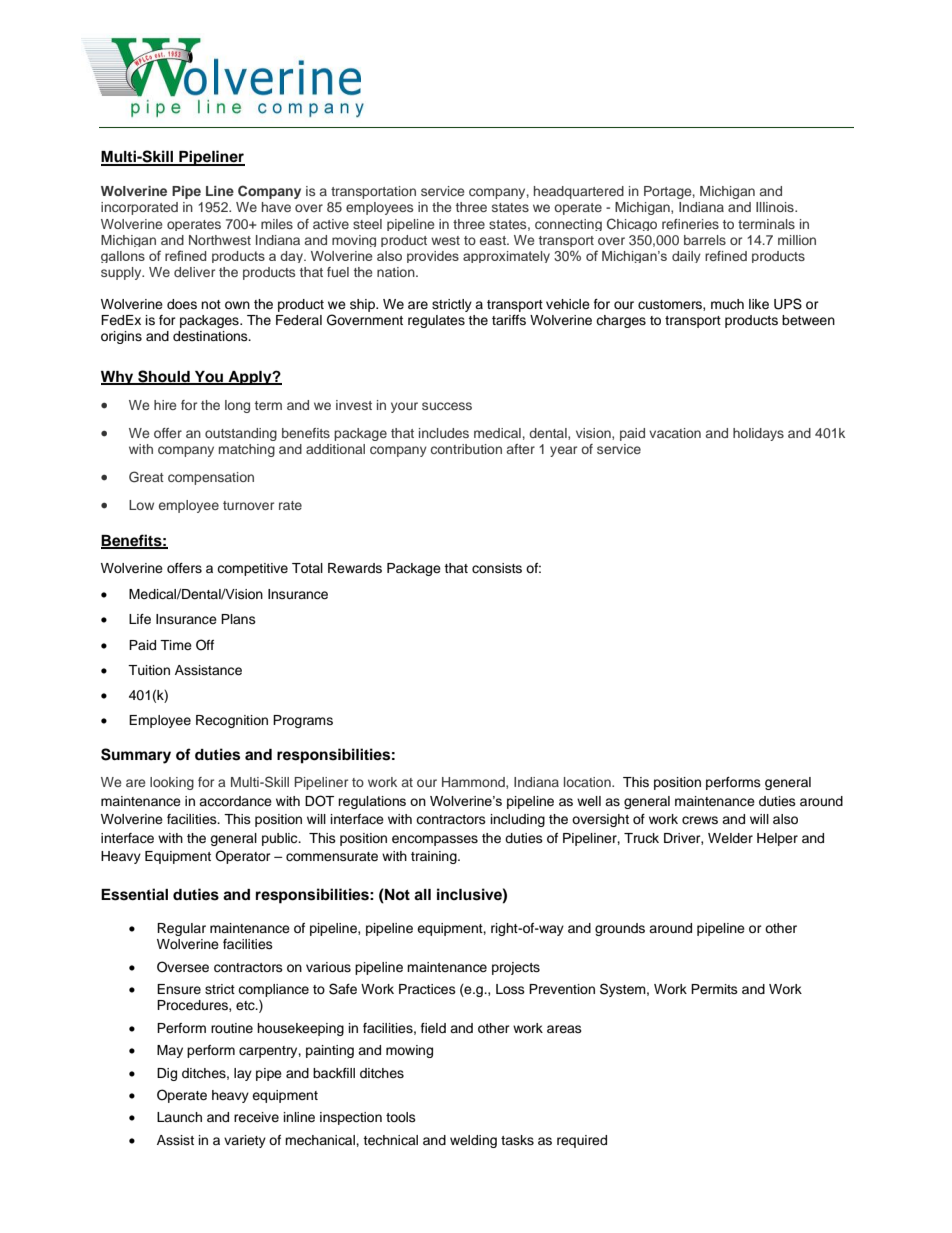  I want to click on barrels, so click(705, 240).
